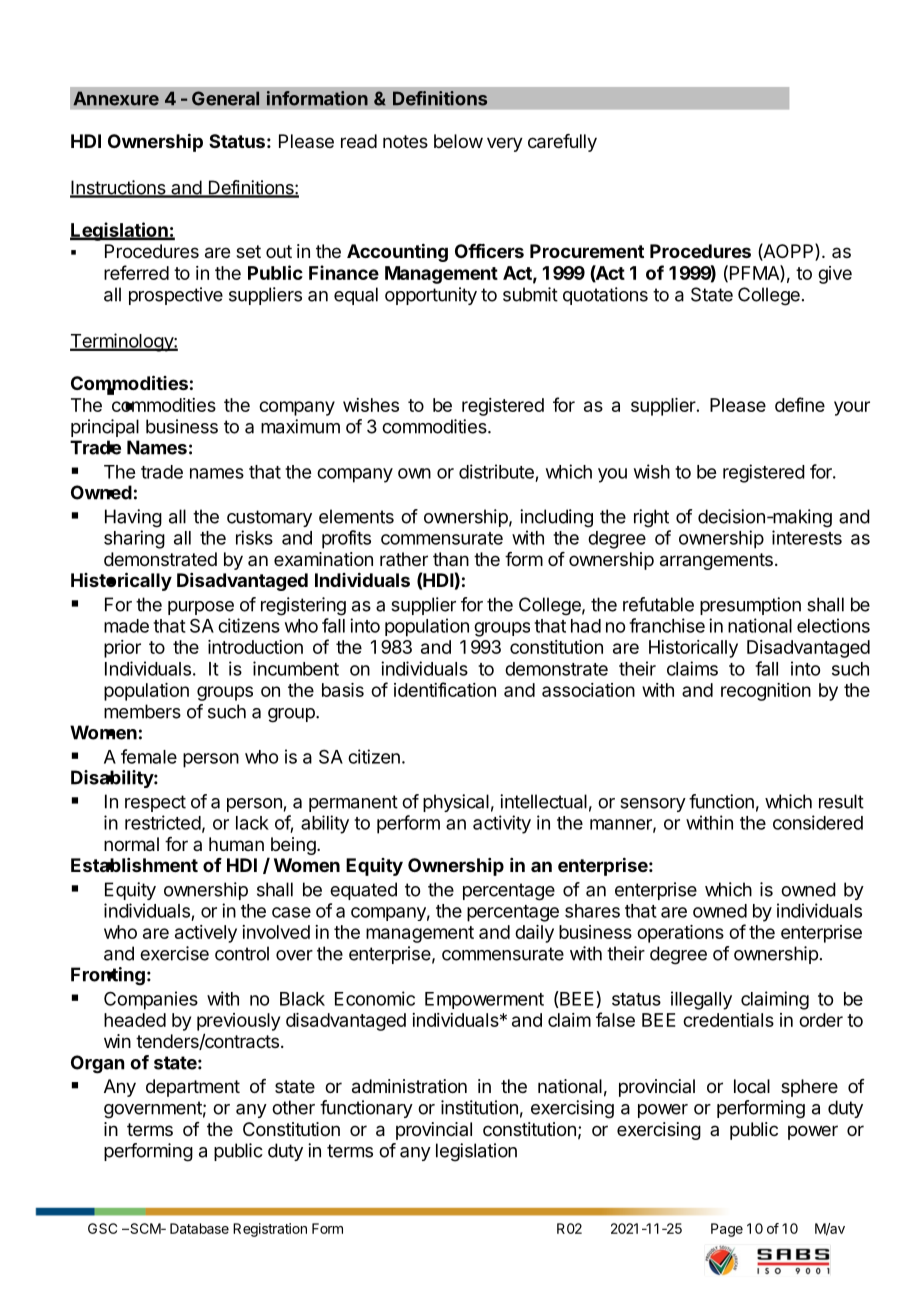 The height and width of the screenshot is (1309, 924). Describe the element at coordinates (479, 1107) in the screenshot. I see `institution` at that location.
